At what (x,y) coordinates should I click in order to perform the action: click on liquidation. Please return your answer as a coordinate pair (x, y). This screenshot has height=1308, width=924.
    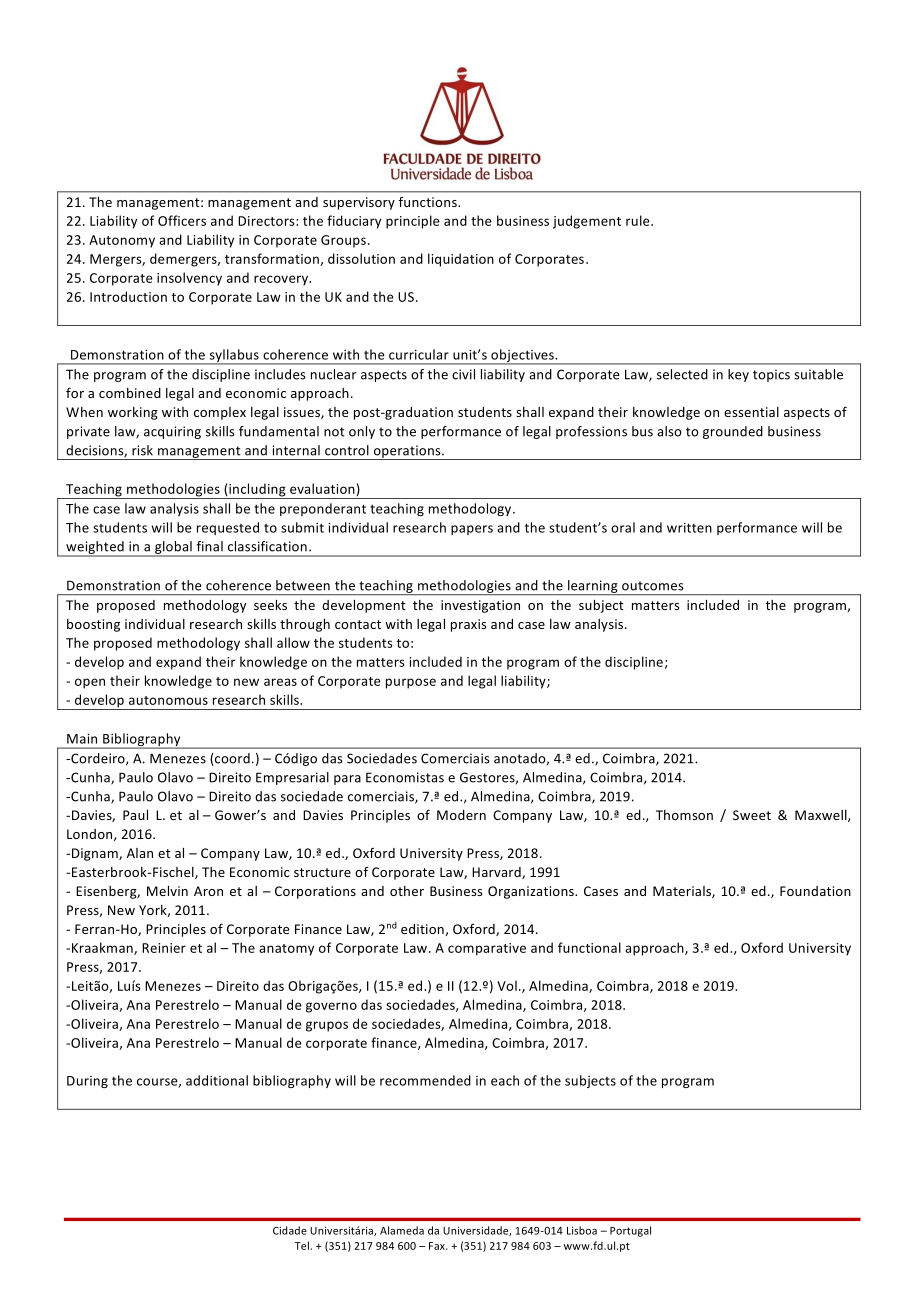
    Looking at the image, I should click on (461, 260).
